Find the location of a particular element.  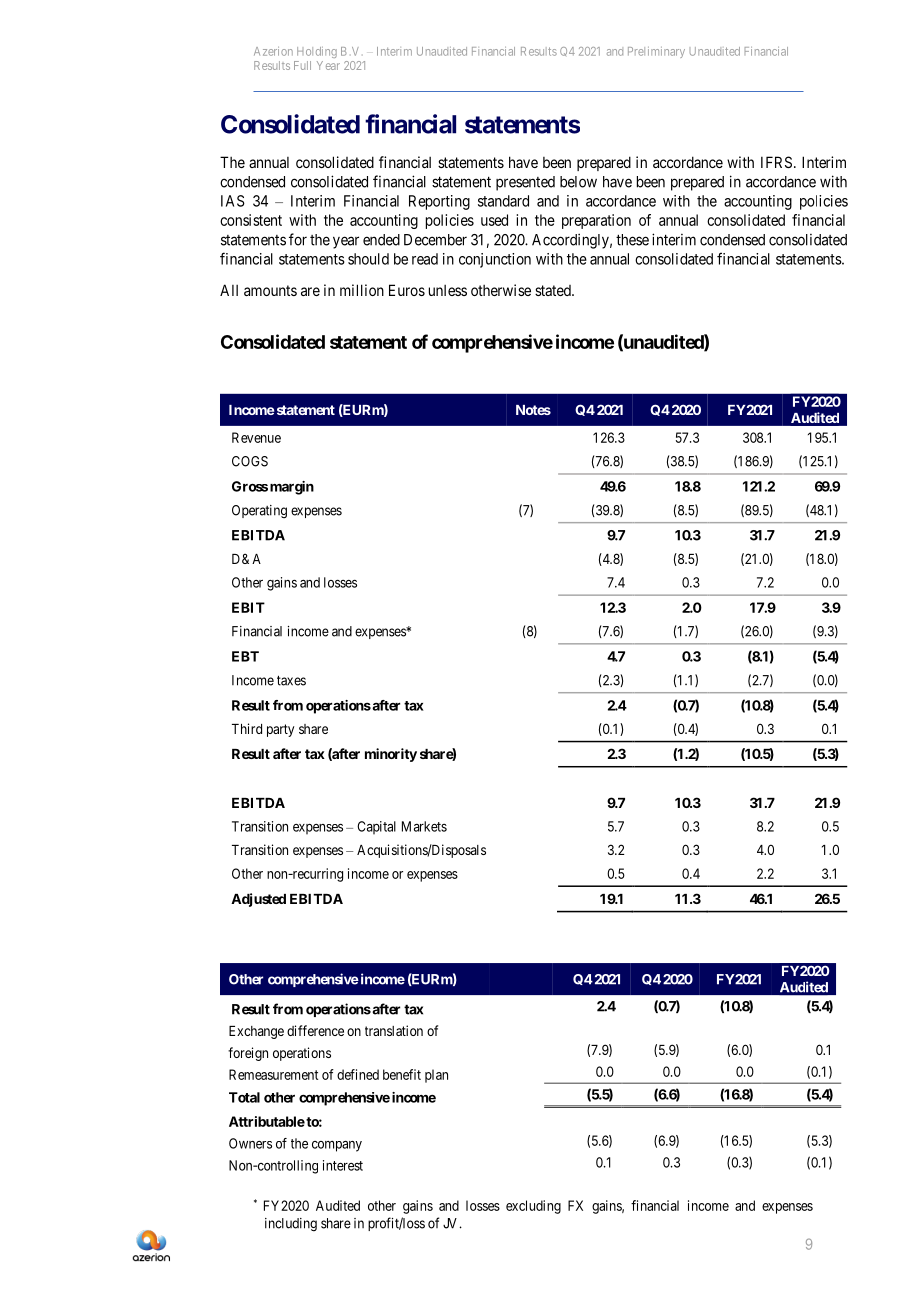

presented is located at coordinates (525, 183).
